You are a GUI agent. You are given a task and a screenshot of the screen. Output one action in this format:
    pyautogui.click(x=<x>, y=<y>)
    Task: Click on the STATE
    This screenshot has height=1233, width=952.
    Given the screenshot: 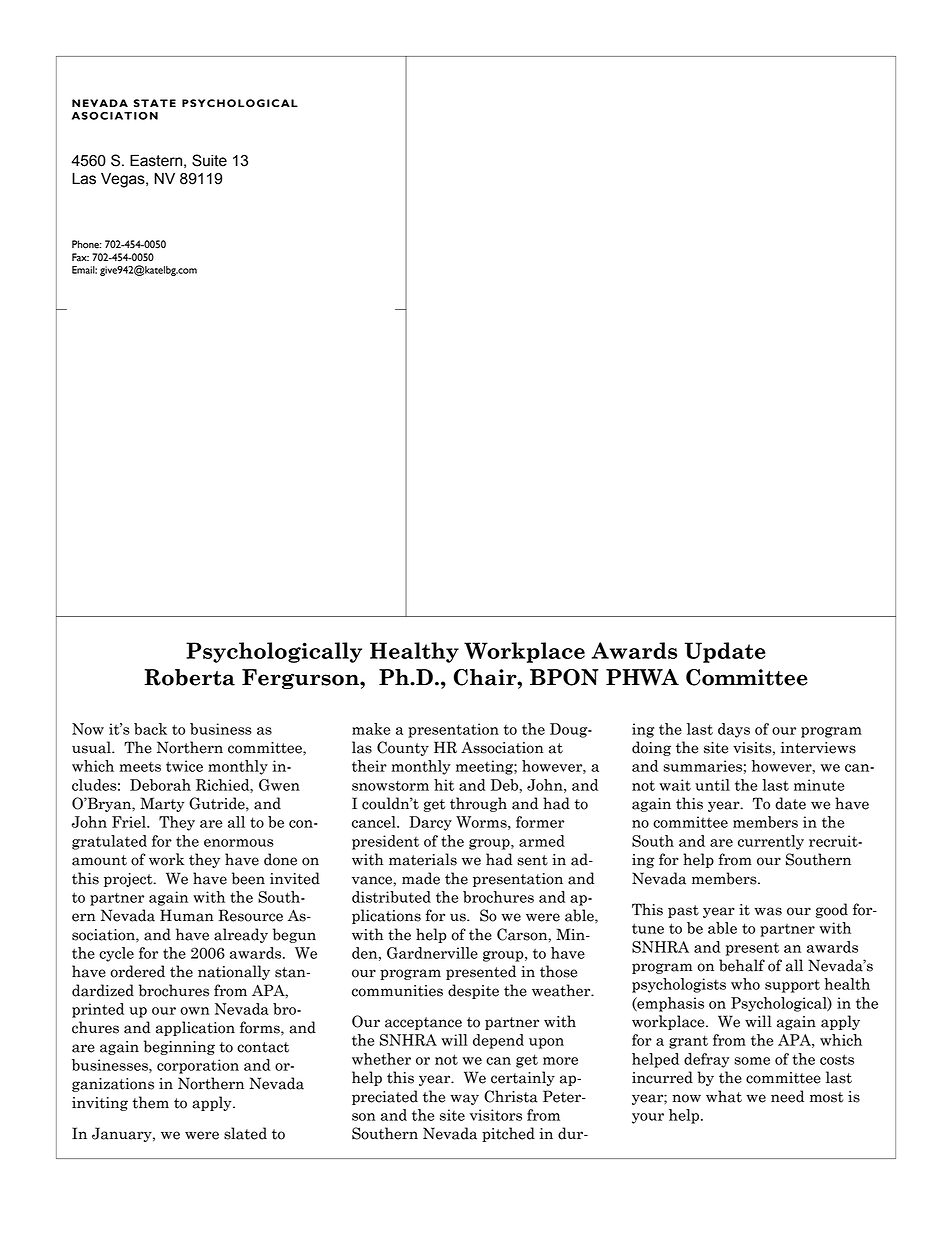 What is the action you would take?
    pyautogui.click(x=154, y=103)
